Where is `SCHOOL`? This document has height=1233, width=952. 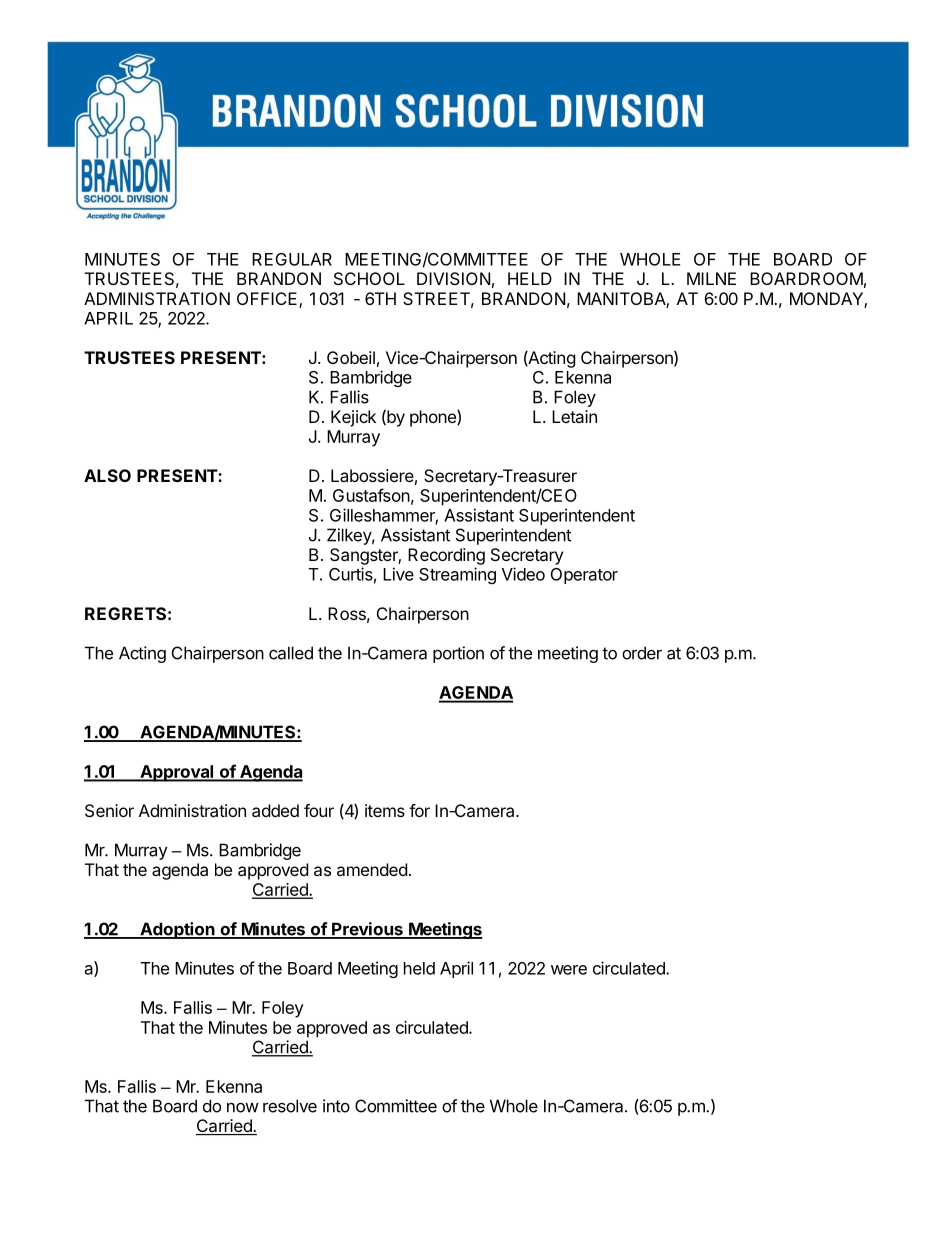 SCHOOL is located at coordinates (369, 278).
